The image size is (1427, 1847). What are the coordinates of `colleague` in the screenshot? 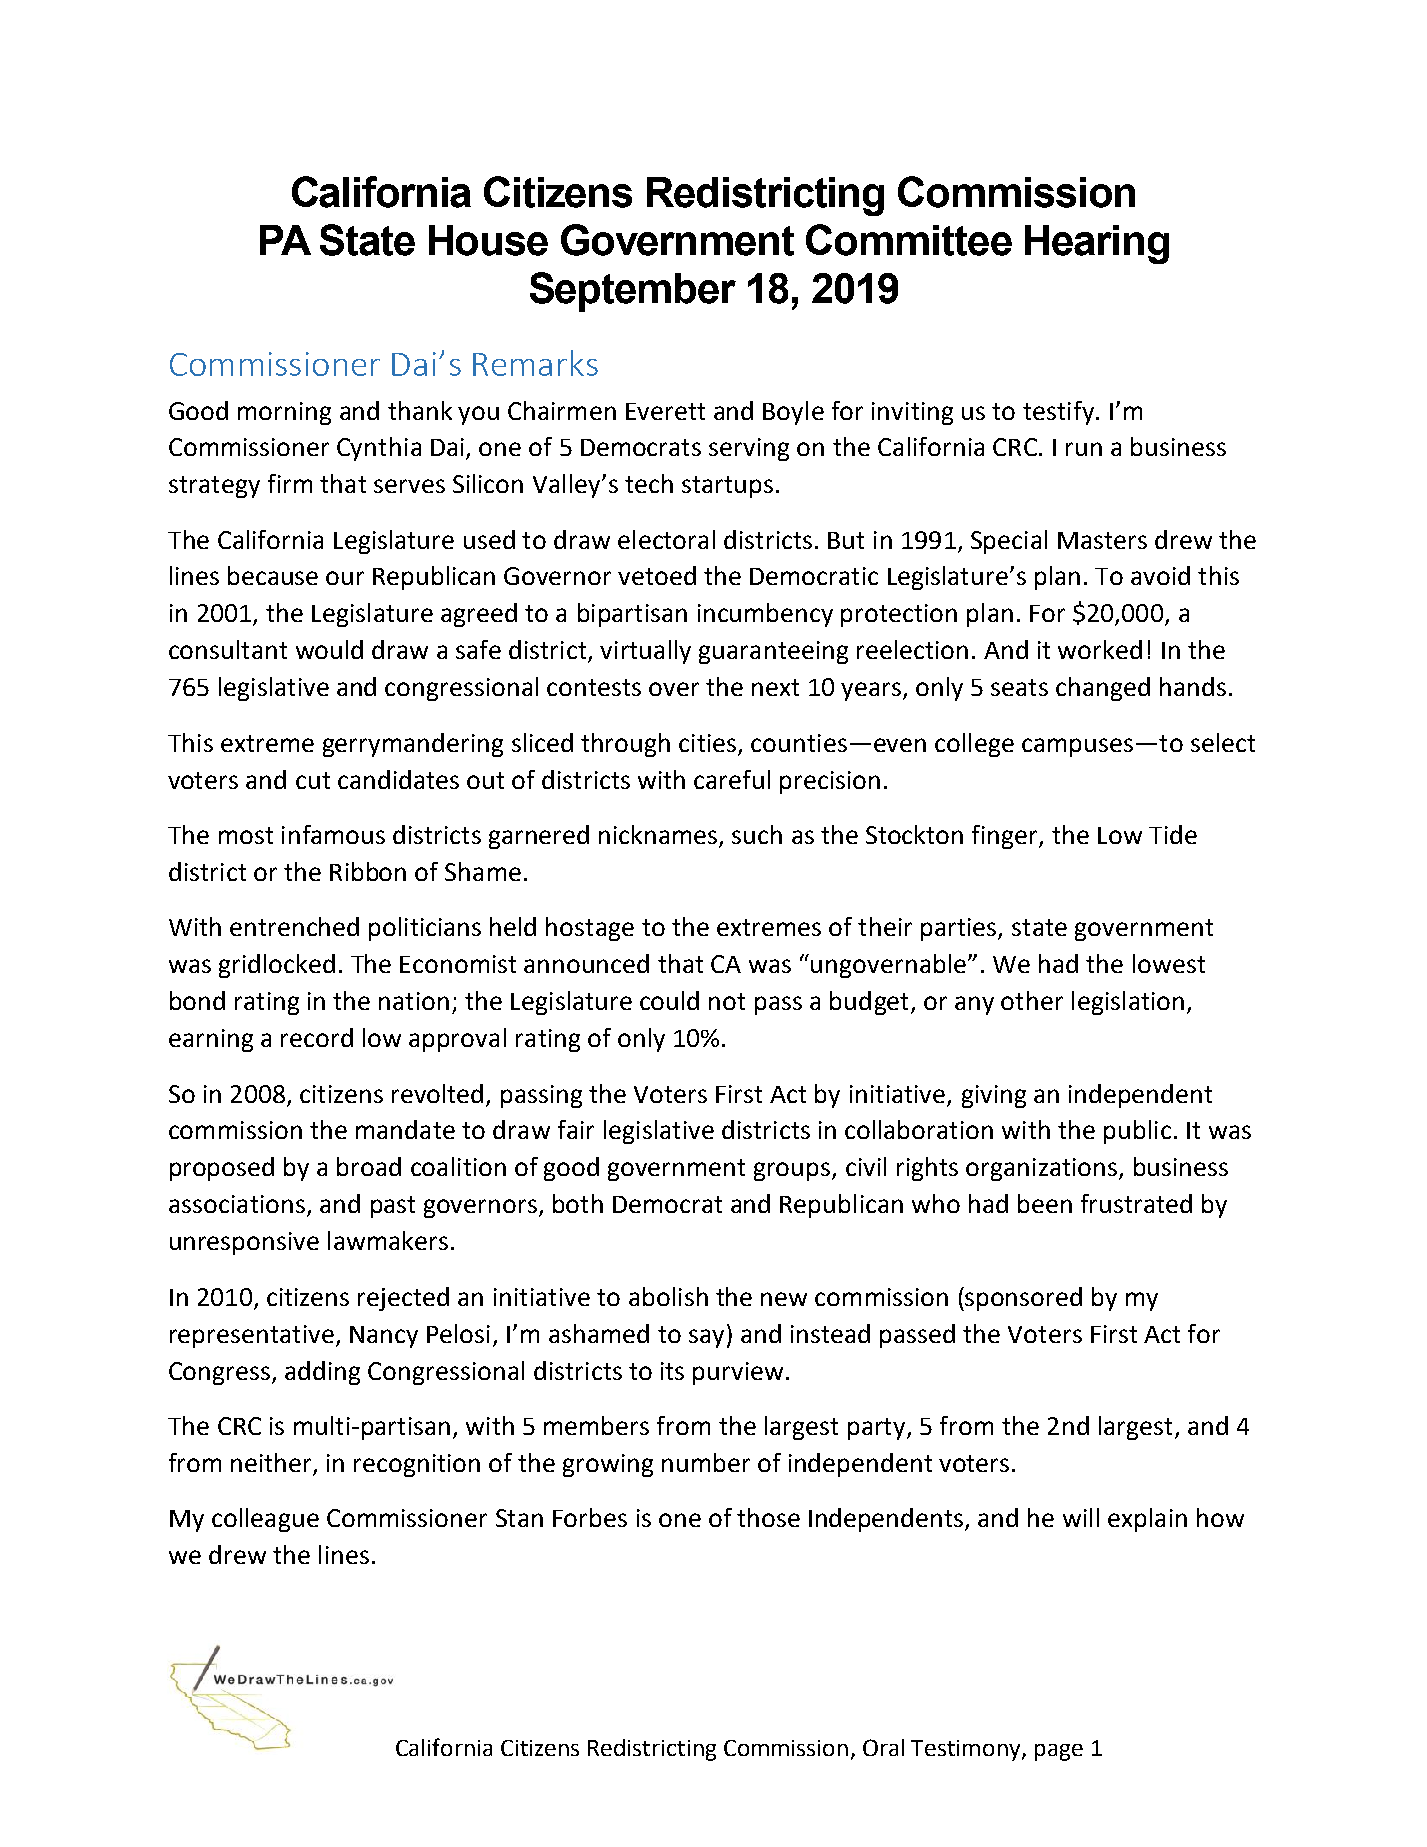 It's located at (265, 1520).
